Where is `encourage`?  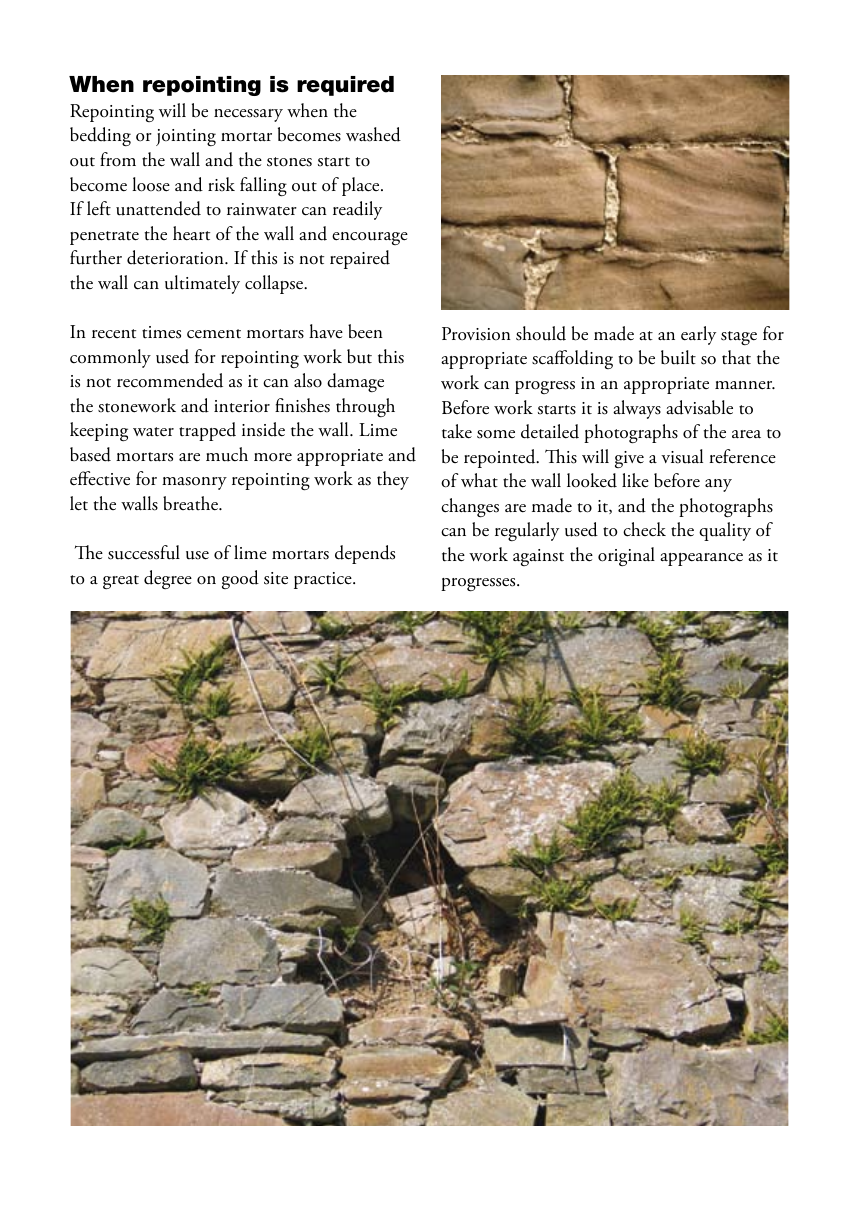
encourage is located at coordinates (370, 238).
